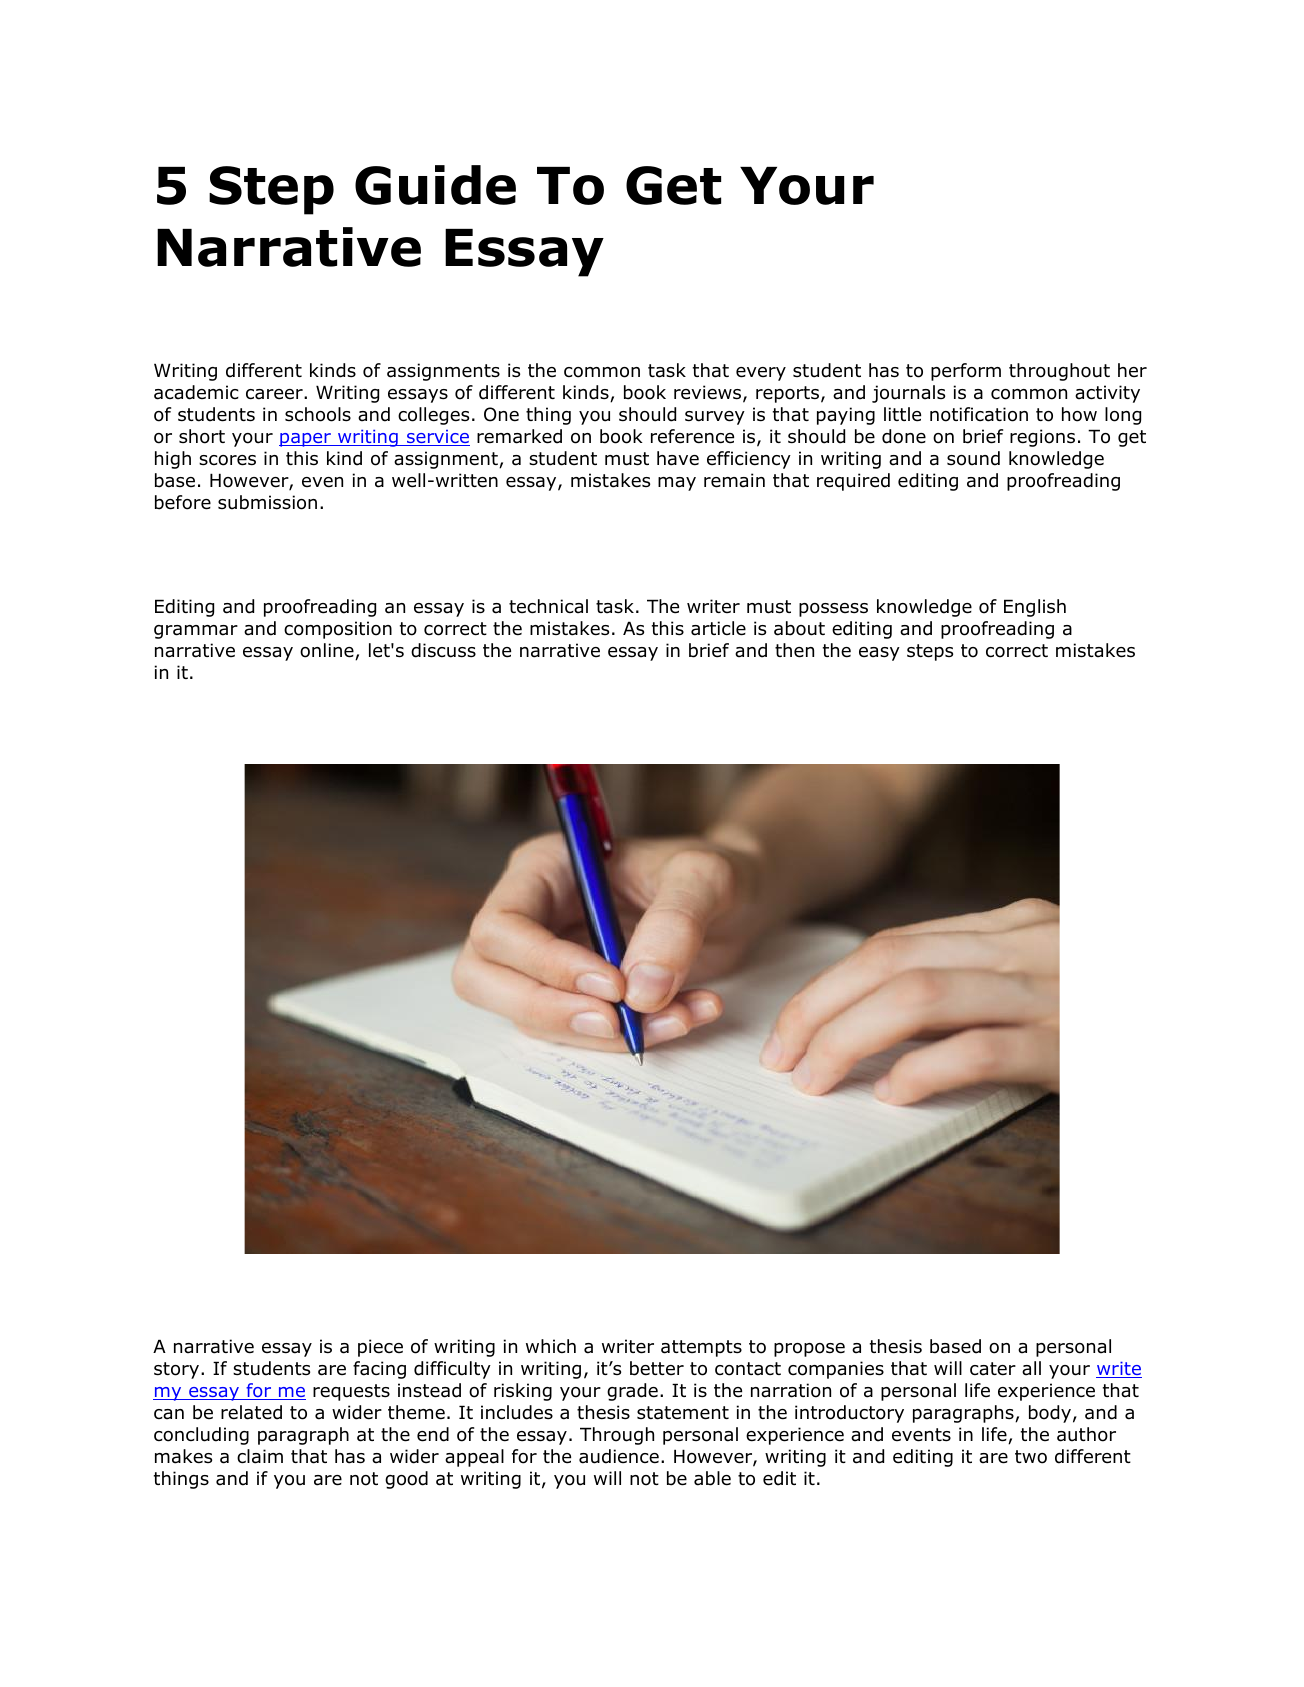  What do you see at coordinates (260, 1456) in the screenshot?
I see `claim` at bounding box center [260, 1456].
